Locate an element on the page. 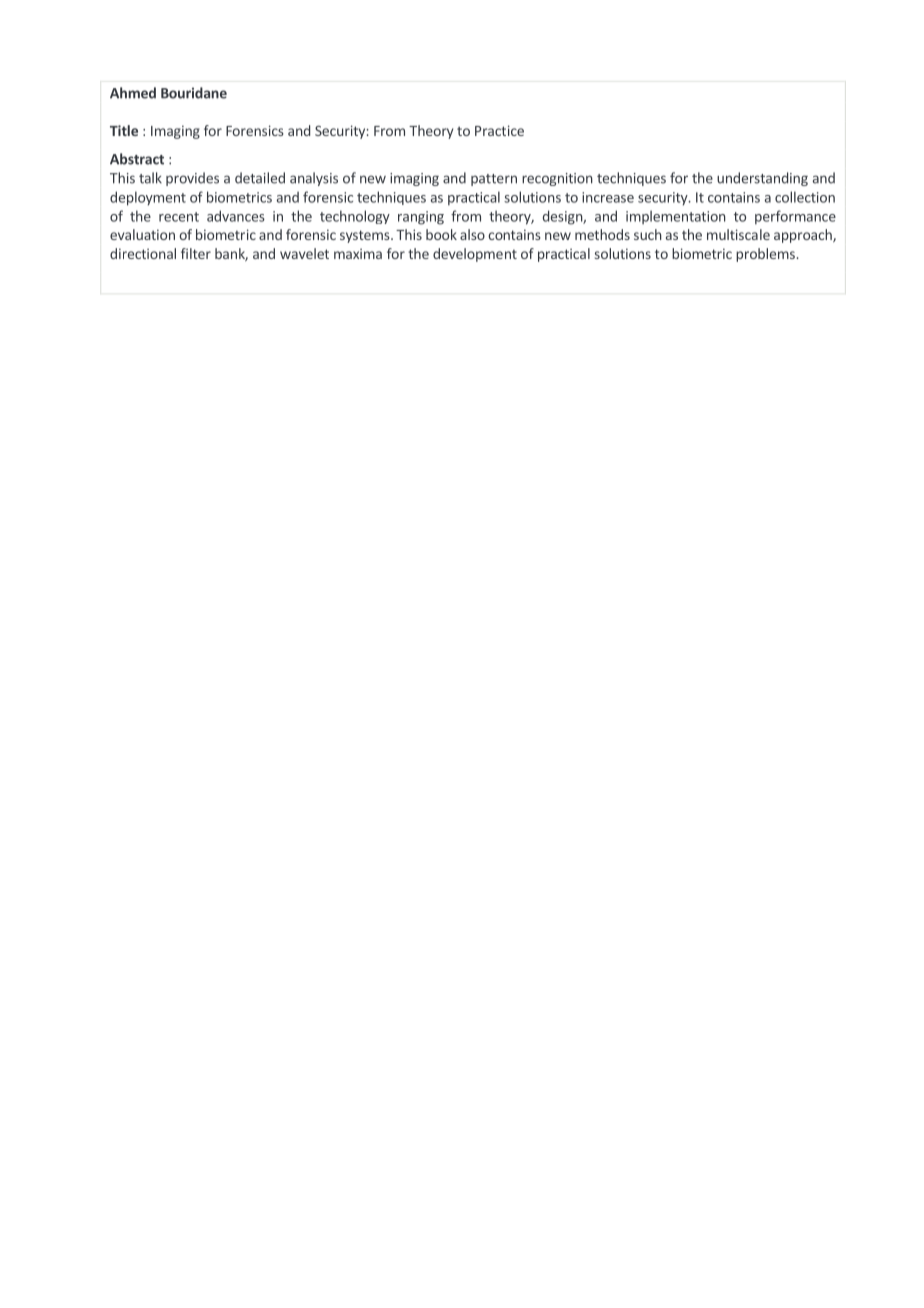 Image resolution: width=924 pixels, height=1308 pixels. Title is located at coordinates (124, 130).
